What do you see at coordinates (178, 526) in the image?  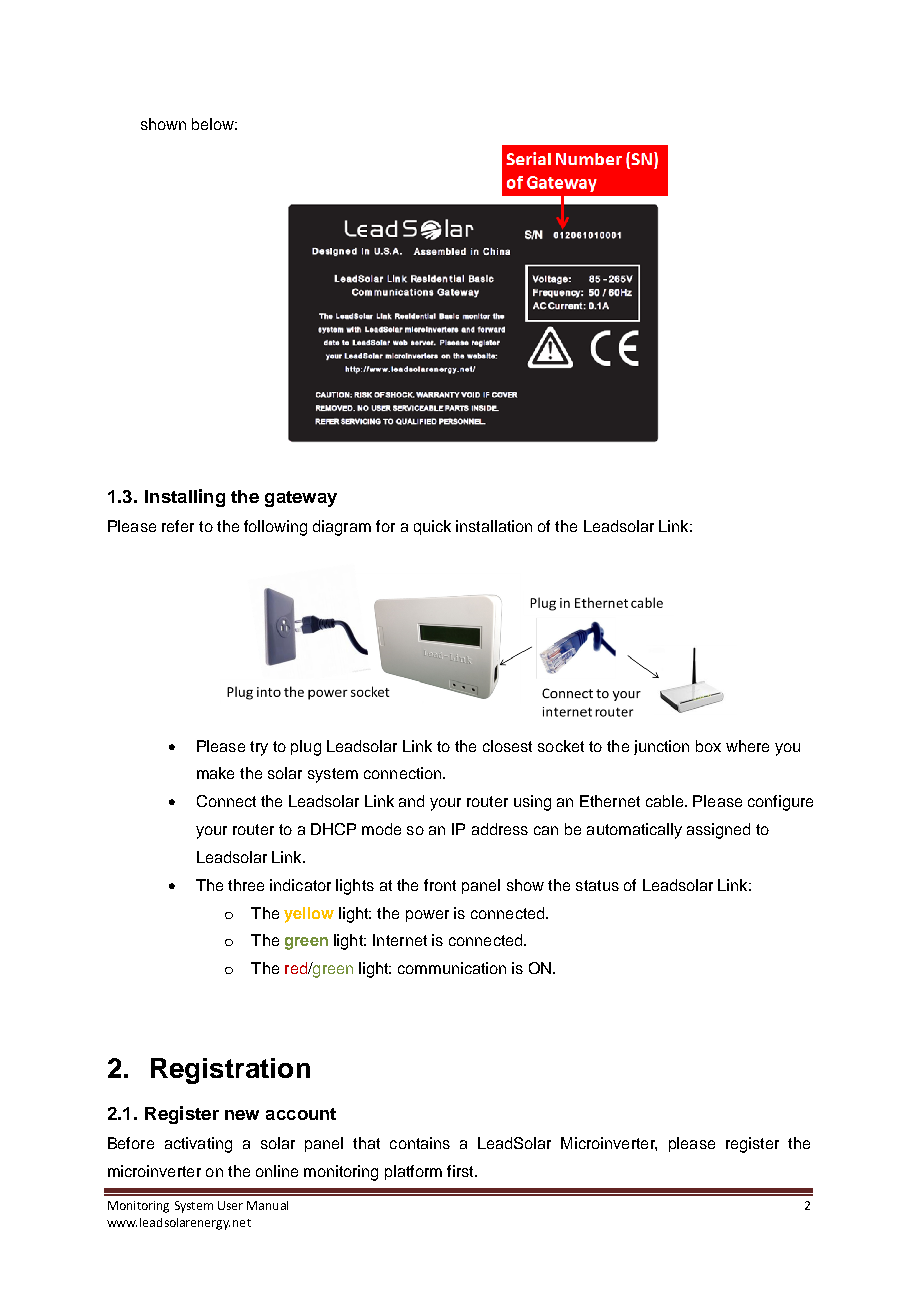 I see `refer` at bounding box center [178, 526].
